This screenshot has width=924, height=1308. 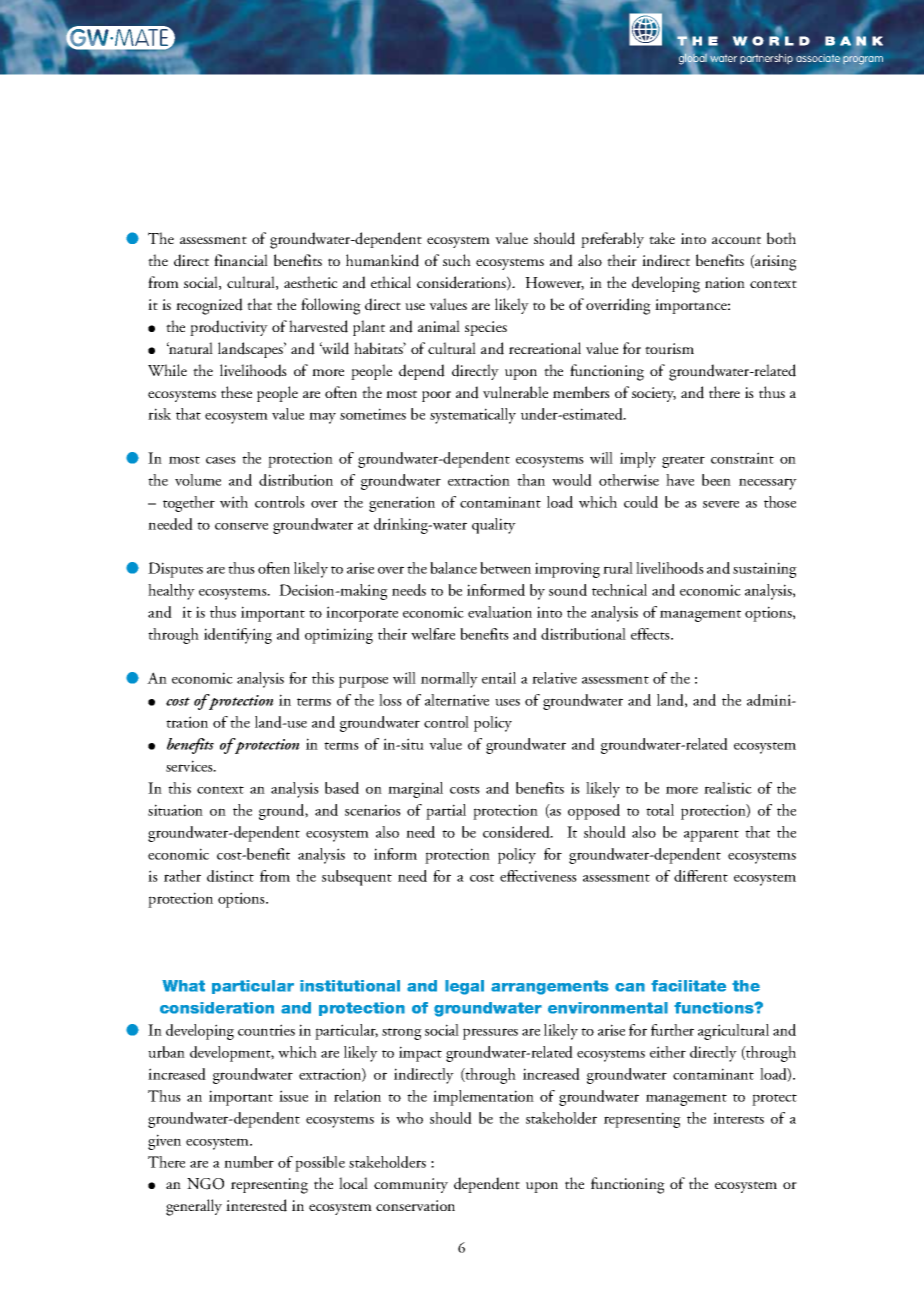 What do you see at coordinates (241, 260) in the screenshot?
I see `financial` at bounding box center [241, 260].
